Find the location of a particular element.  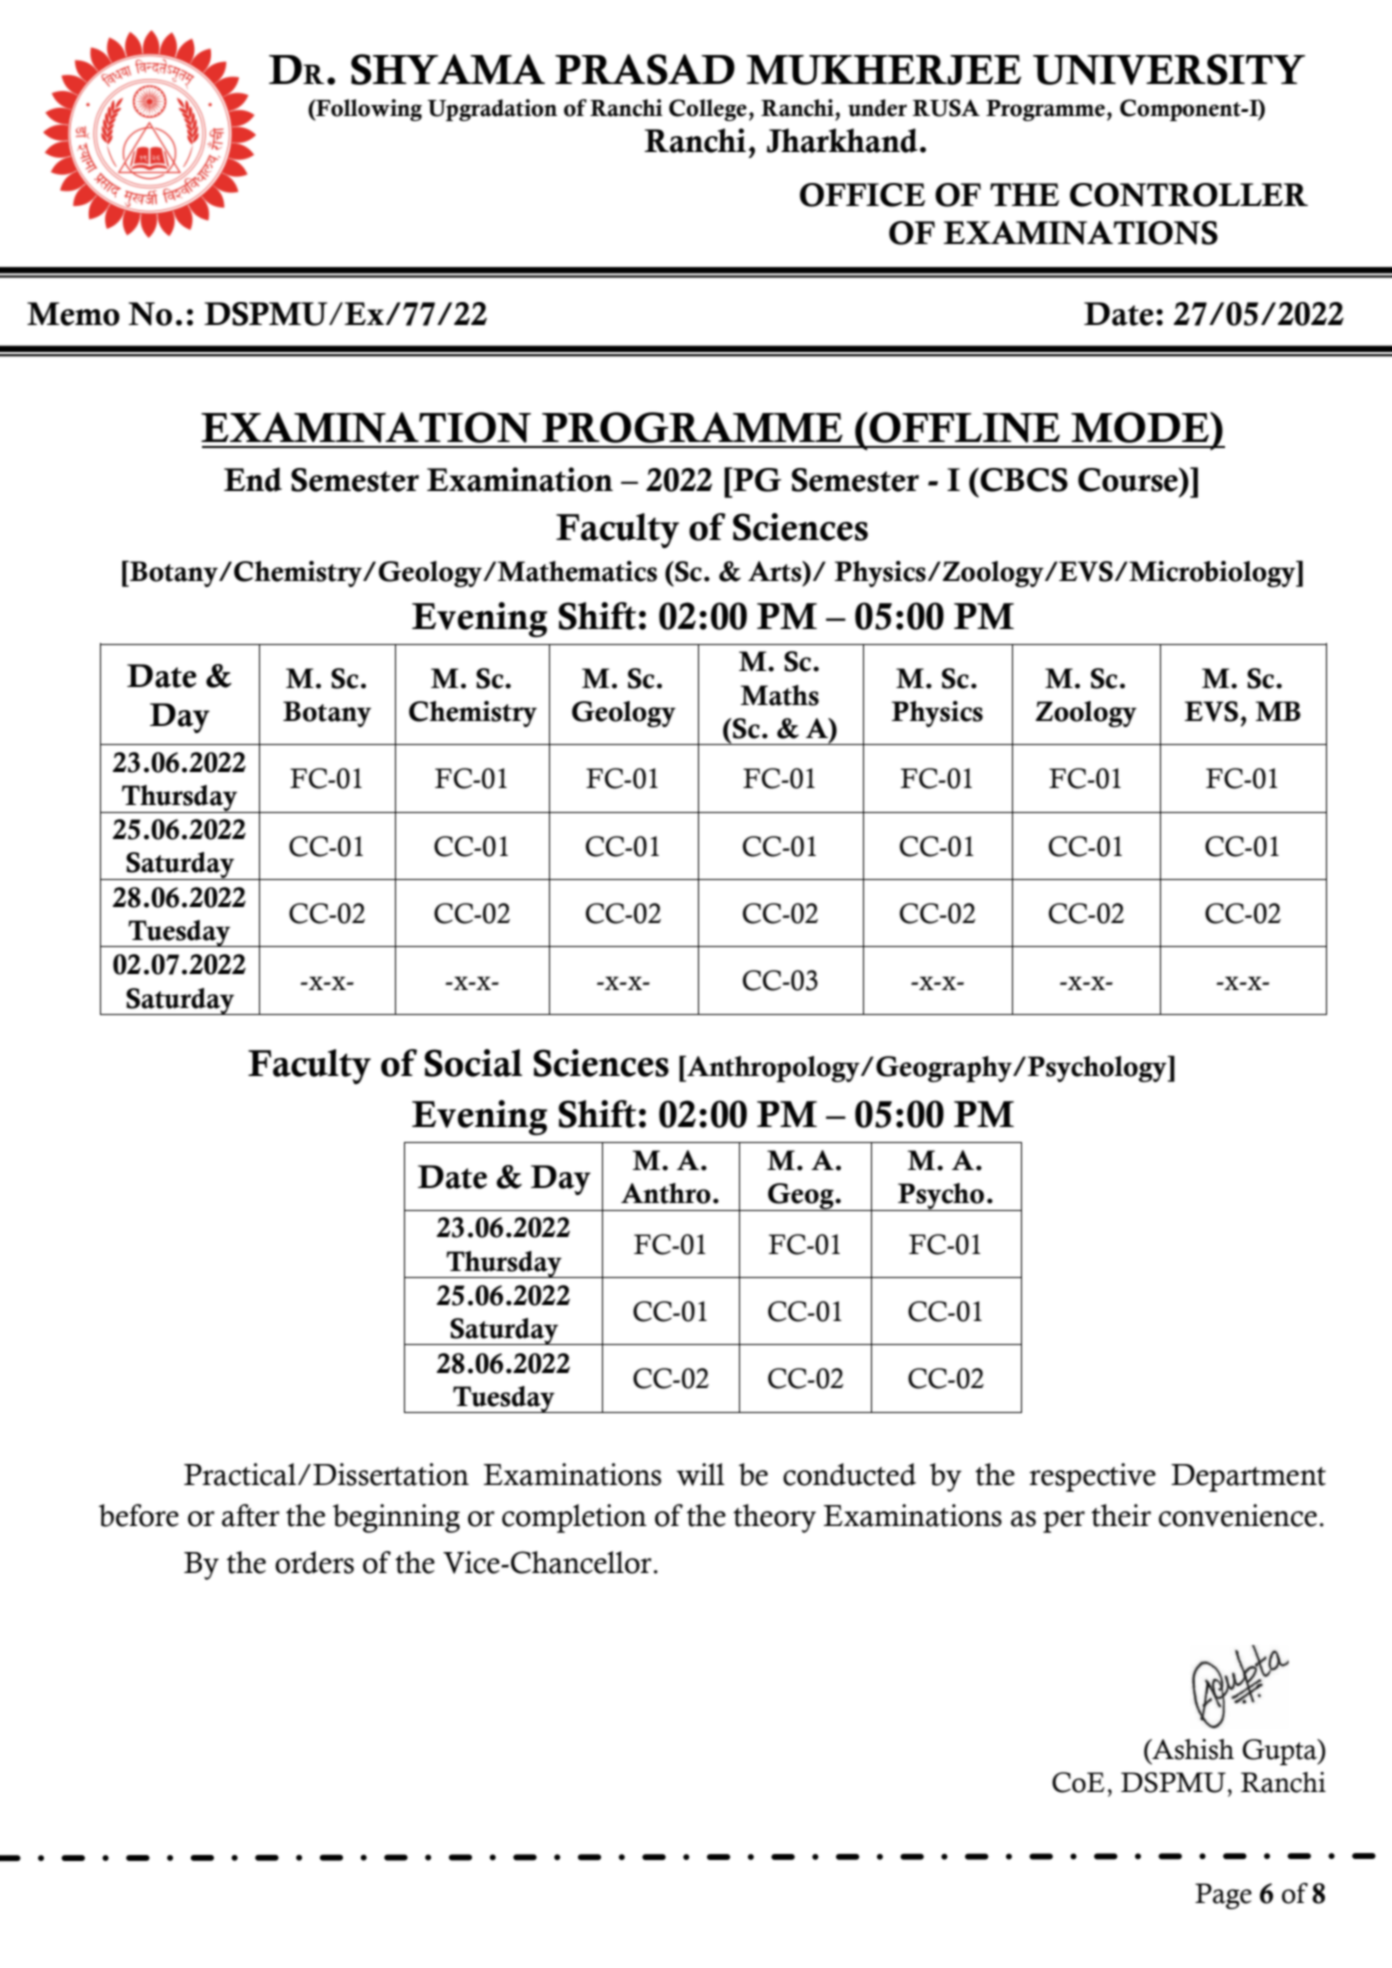

Arts is located at coordinates (776, 571).
